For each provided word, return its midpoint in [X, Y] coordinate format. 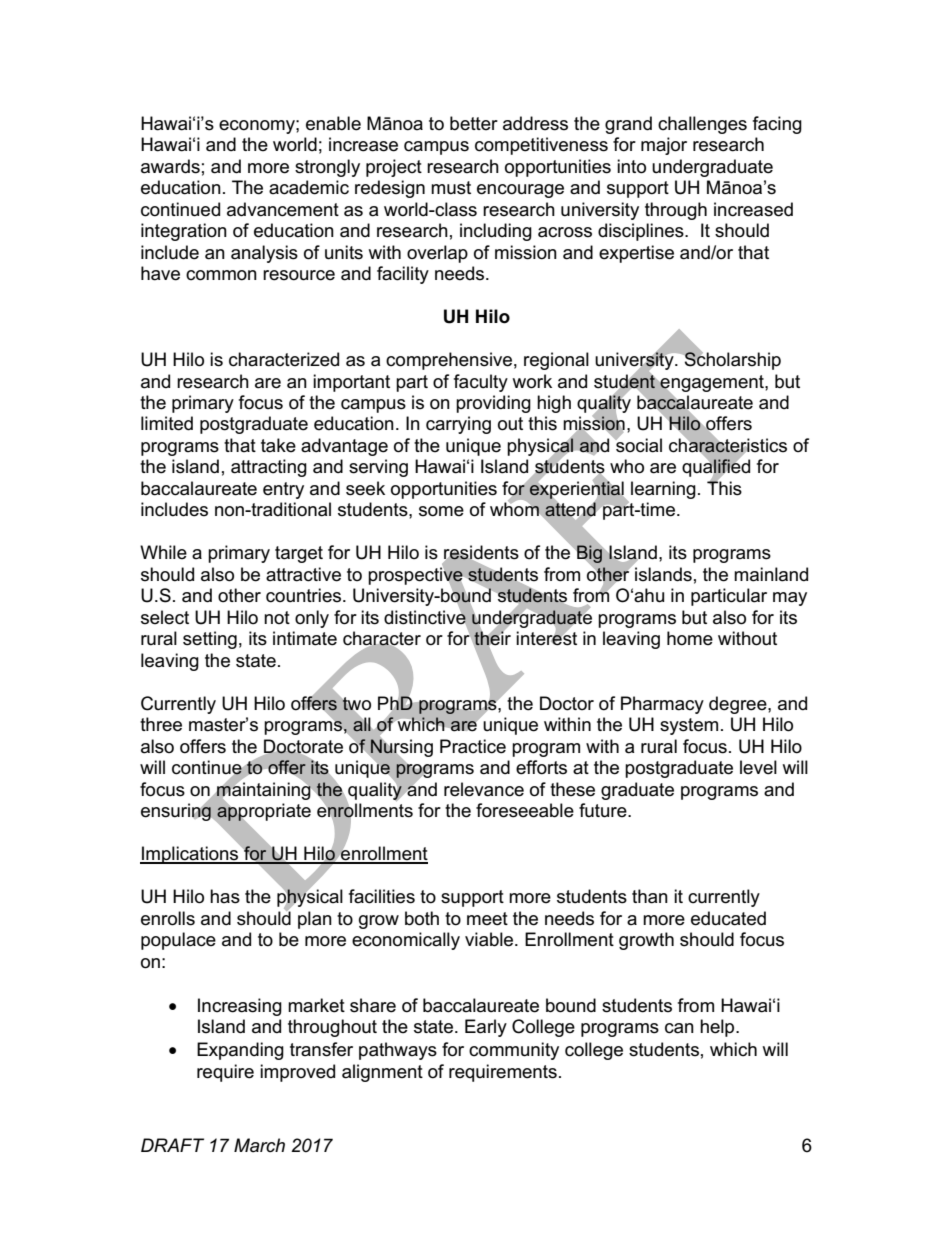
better [474, 123]
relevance [484, 789]
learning [663, 490]
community [514, 1051]
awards [170, 166]
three [161, 724]
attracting [269, 468]
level [758, 767]
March [259, 1145]
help [718, 1028]
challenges [702, 125]
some [441, 511]
